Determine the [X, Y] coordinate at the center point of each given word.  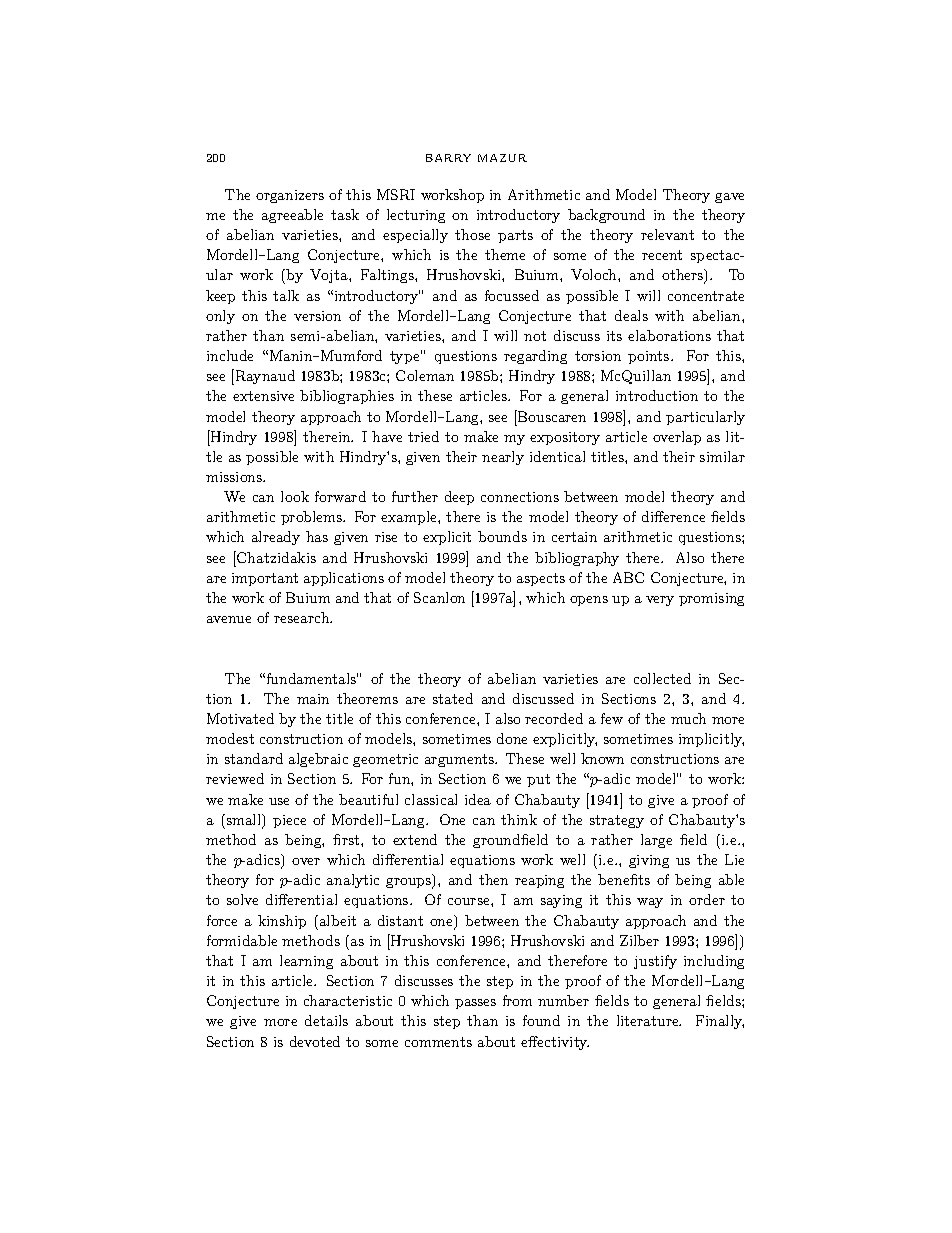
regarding [535, 357]
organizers [290, 196]
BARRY [448, 158]
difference [673, 516]
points [650, 357]
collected [662, 678]
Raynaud [264, 377]
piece [289, 821]
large [656, 841]
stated [453, 698]
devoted [315, 1041]
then [493, 879]
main [313, 699]
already [276, 538]
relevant [667, 234]
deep [459, 498]
